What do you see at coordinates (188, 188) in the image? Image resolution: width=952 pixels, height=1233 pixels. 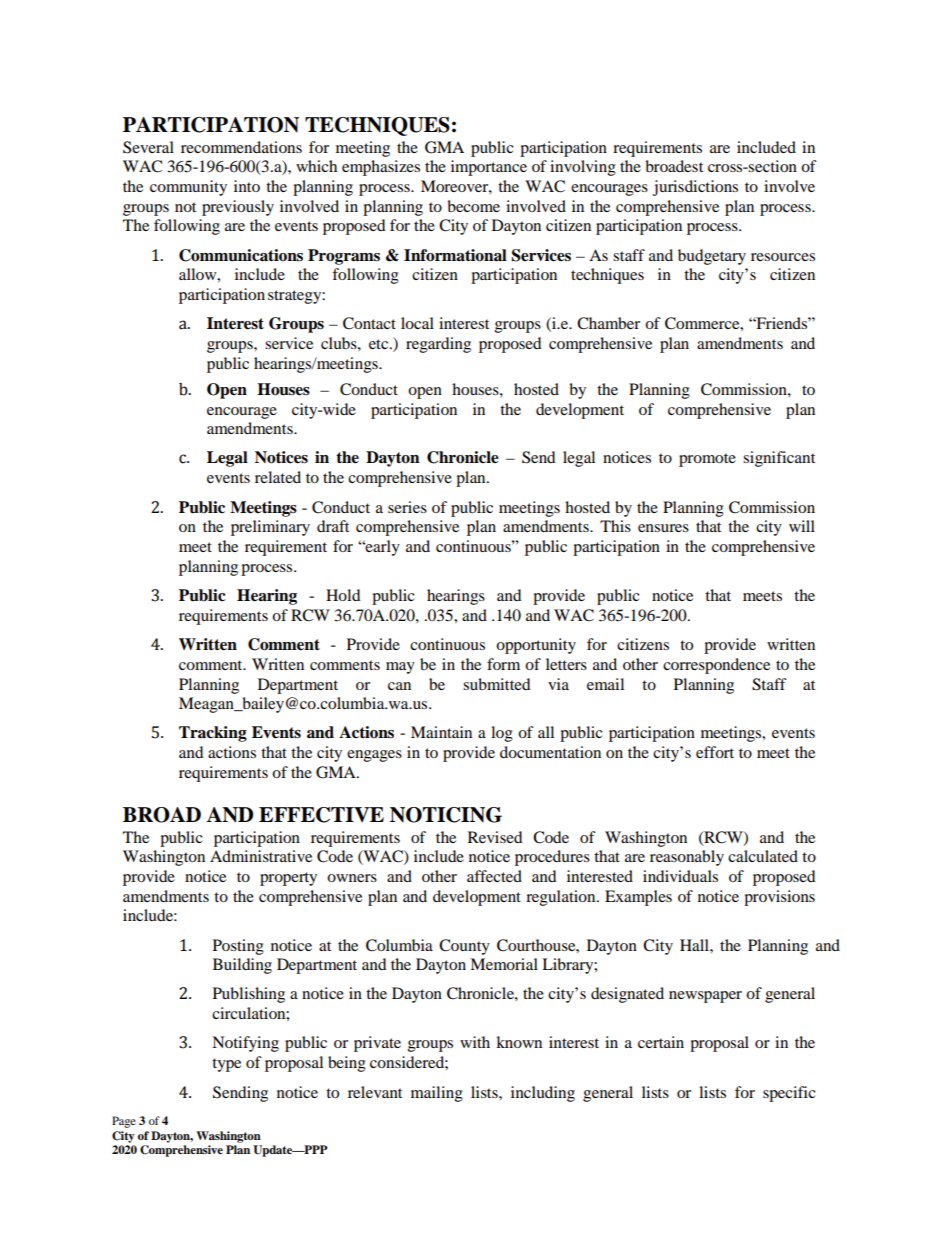 I see `community` at bounding box center [188, 188].
